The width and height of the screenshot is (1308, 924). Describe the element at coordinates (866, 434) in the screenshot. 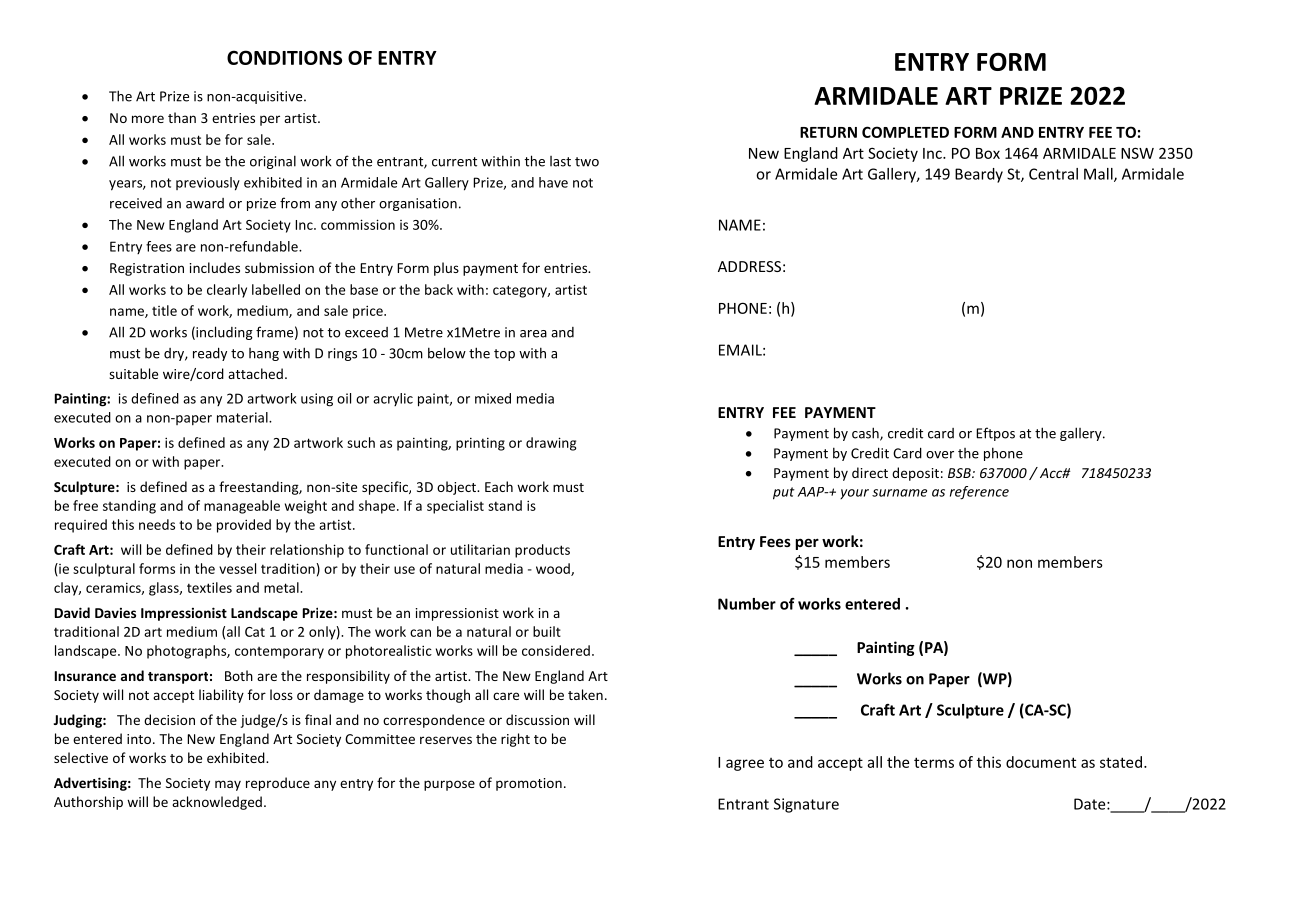

I see `cash` at that location.
